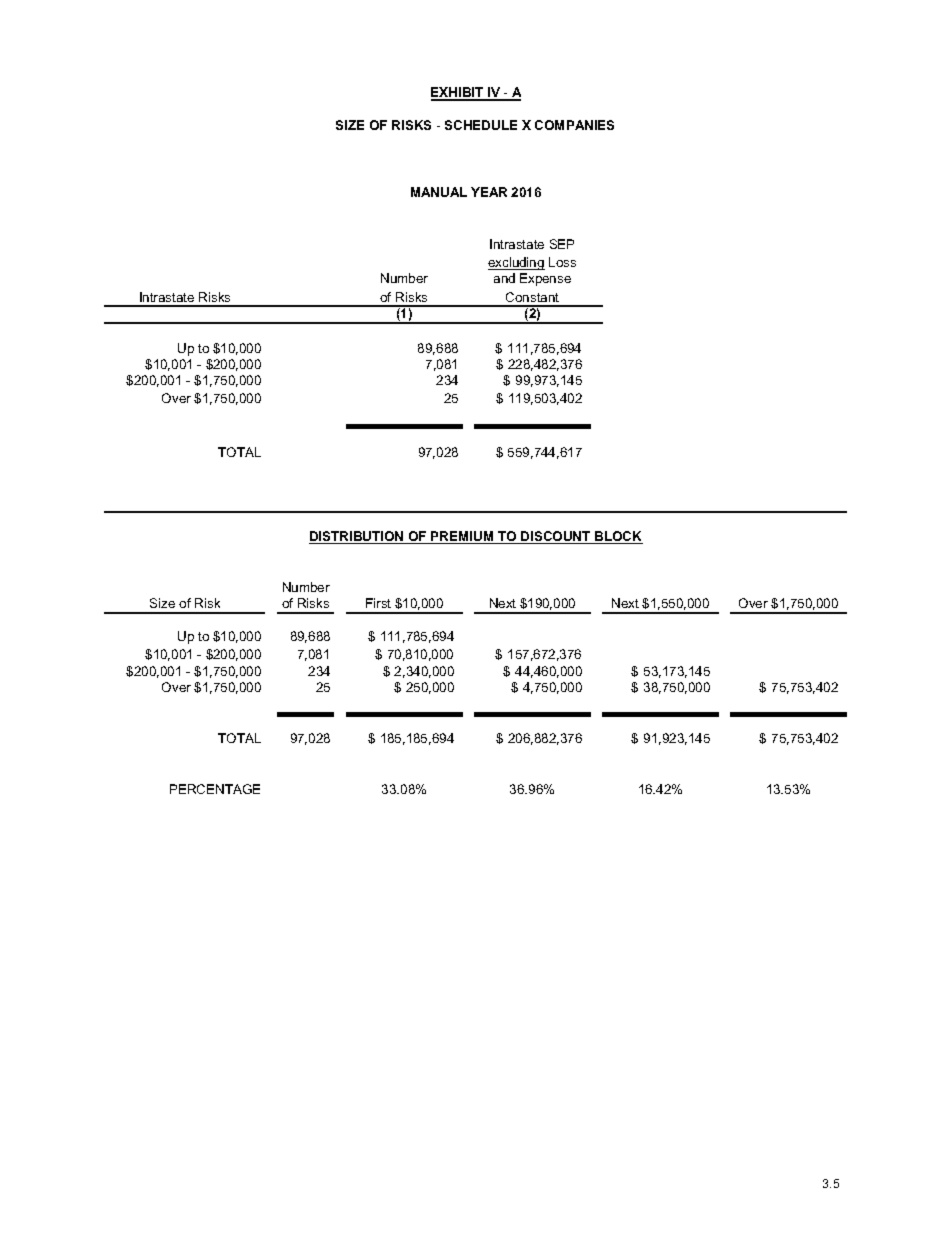 The height and width of the screenshot is (1233, 952). What do you see at coordinates (215, 789) in the screenshot?
I see `PERCENTAGE` at bounding box center [215, 789].
